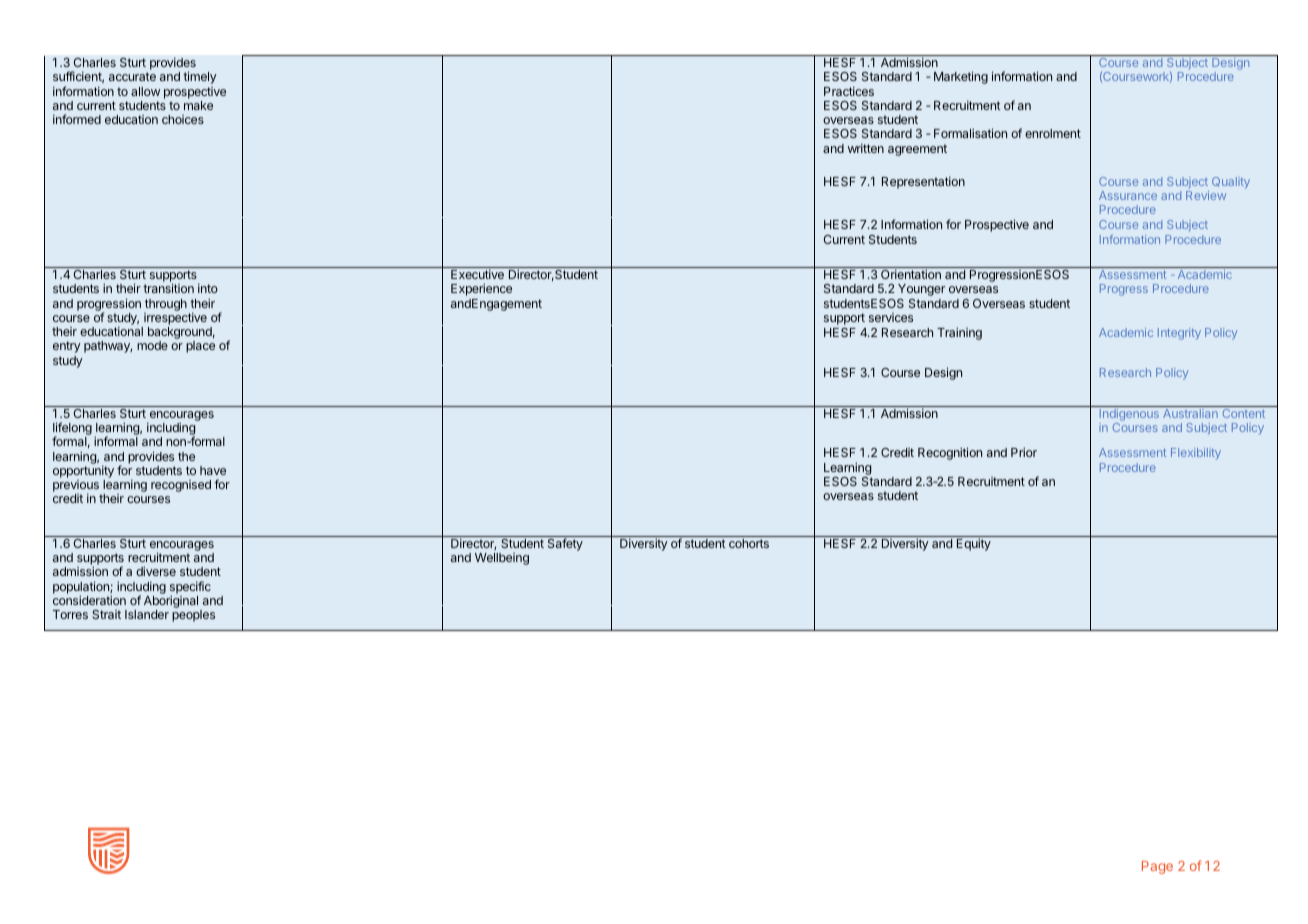  What do you see at coordinates (749, 543) in the image?
I see `cohorts` at bounding box center [749, 543].
